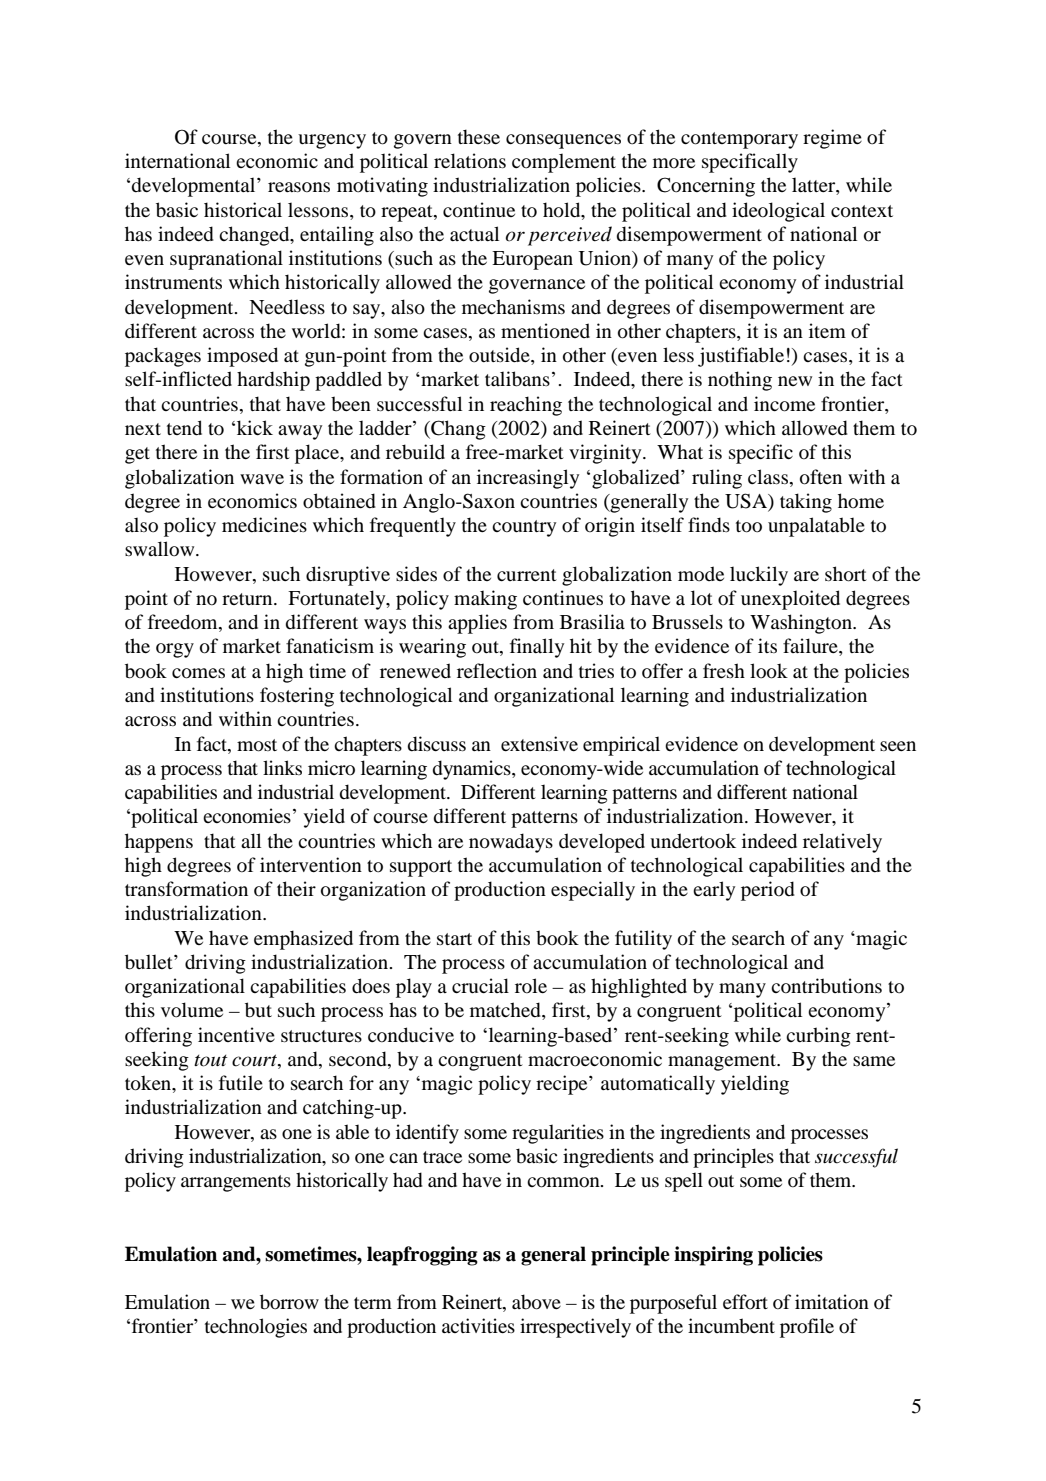  I want to click on often, so click(821, 477).
